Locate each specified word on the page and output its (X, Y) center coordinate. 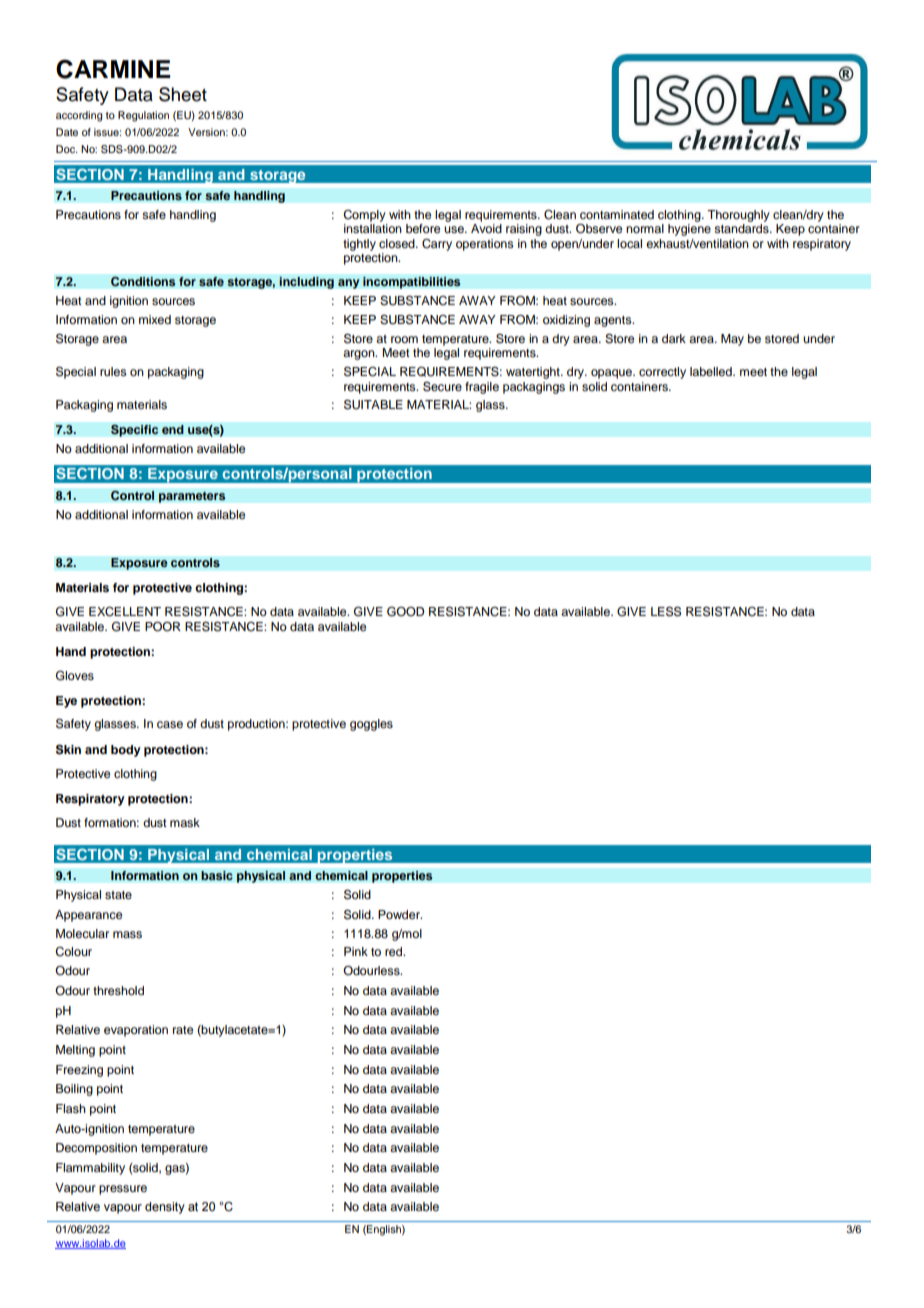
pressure (123, 1190)
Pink (356, 951)
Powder (400, 914)
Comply (364, 216)
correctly (662, 373)
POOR (163, 627)
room (404, 339)
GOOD (405, 612)
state (118, 895)
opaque (612, 374)
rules (113, 371)
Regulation (143, 116)
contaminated (617, 214)
